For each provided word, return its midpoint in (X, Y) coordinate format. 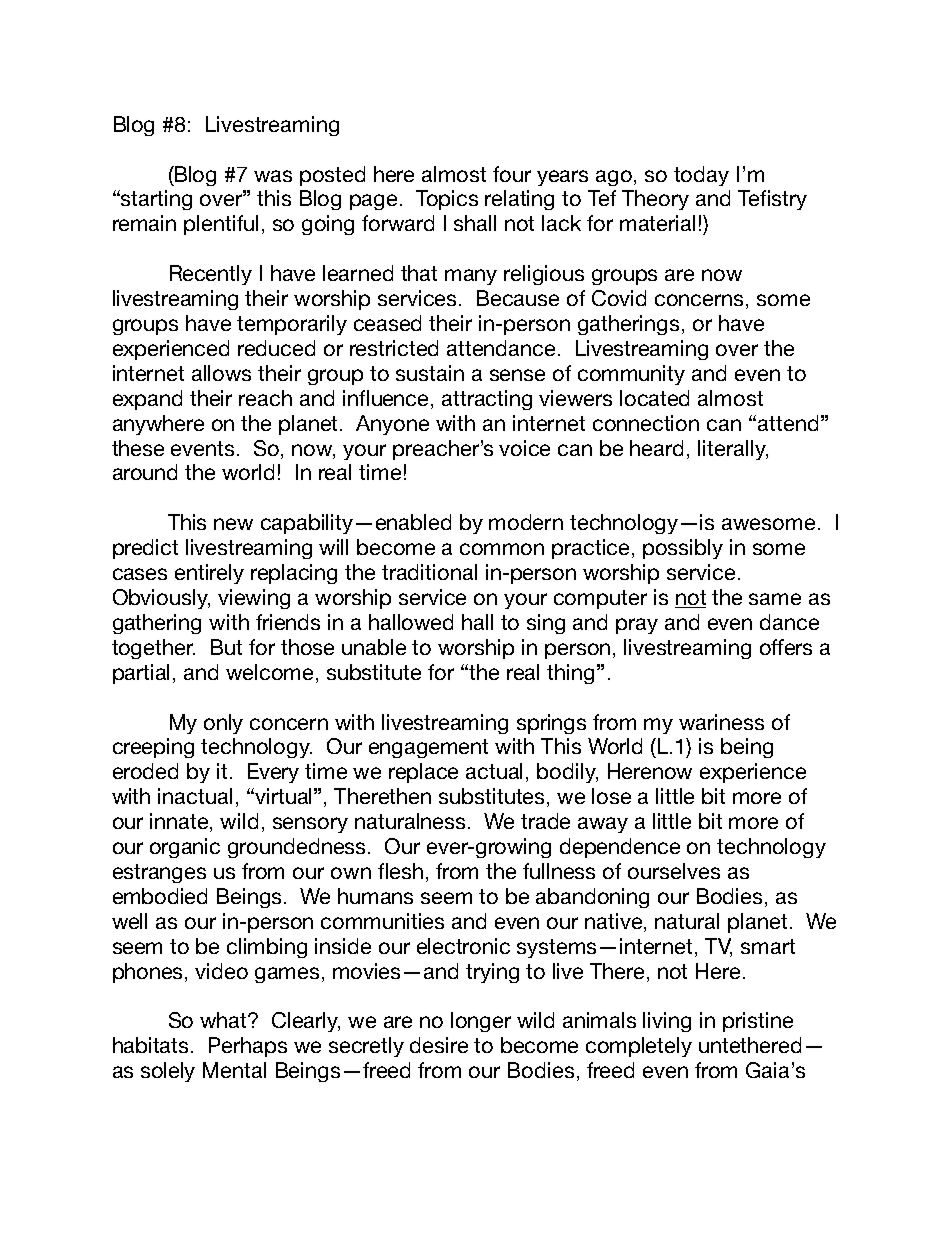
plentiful (221, 225)
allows (221, 373)
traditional (429, 572)
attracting (487, 400)
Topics (447, 200)
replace (423, 773)
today (701, 176)
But (226, 647)
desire (439, 1045)
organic (185, 848)
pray (637, 626)
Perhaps (248, 1047)
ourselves (674, 871)
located (654, 398)
